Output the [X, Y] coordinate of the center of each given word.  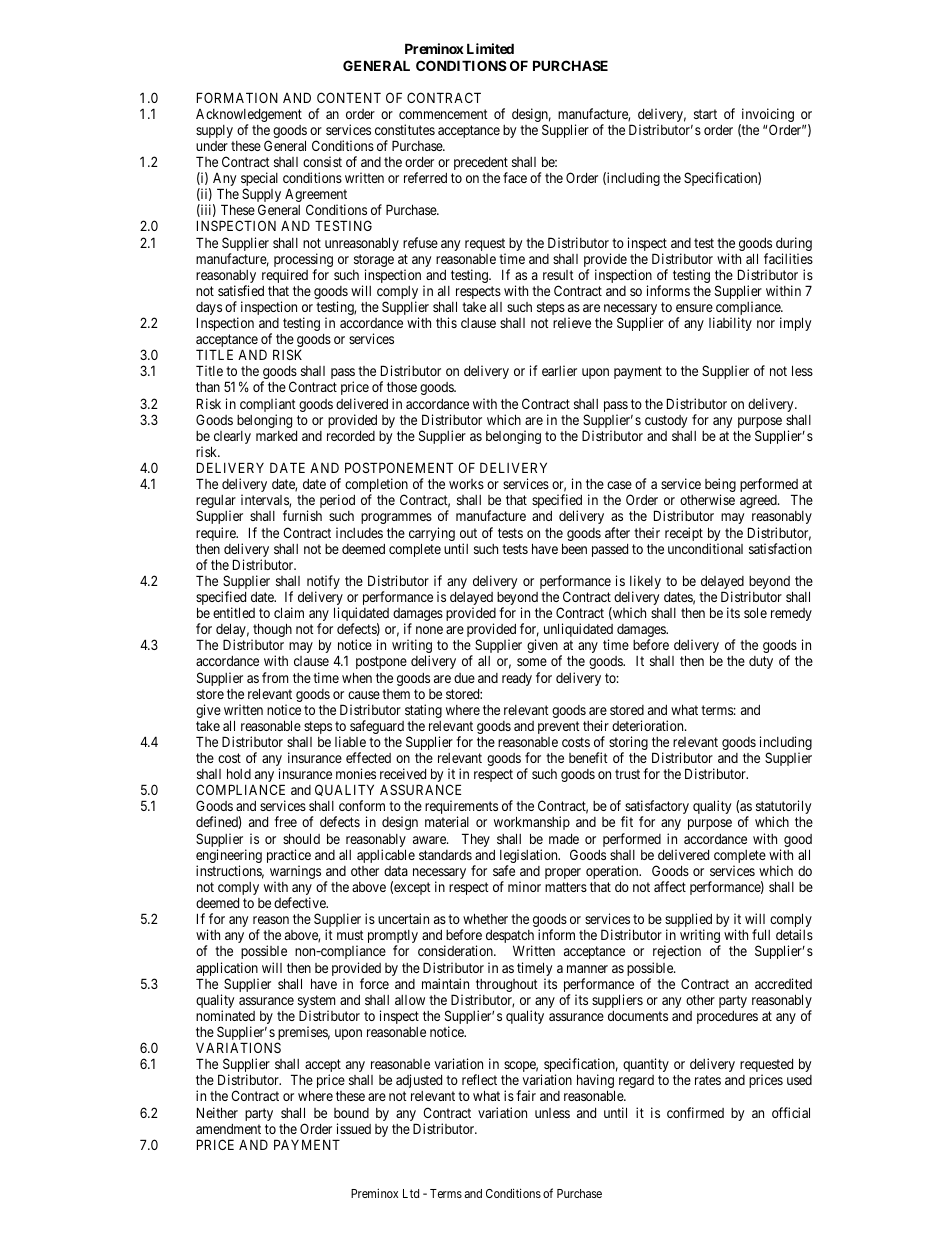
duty [761, 662]
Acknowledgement [249, 117]
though [271, 631]
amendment [228, 1129]
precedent [481, 165]
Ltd [411, 1193]
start [705, 114]
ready [517, 679]
